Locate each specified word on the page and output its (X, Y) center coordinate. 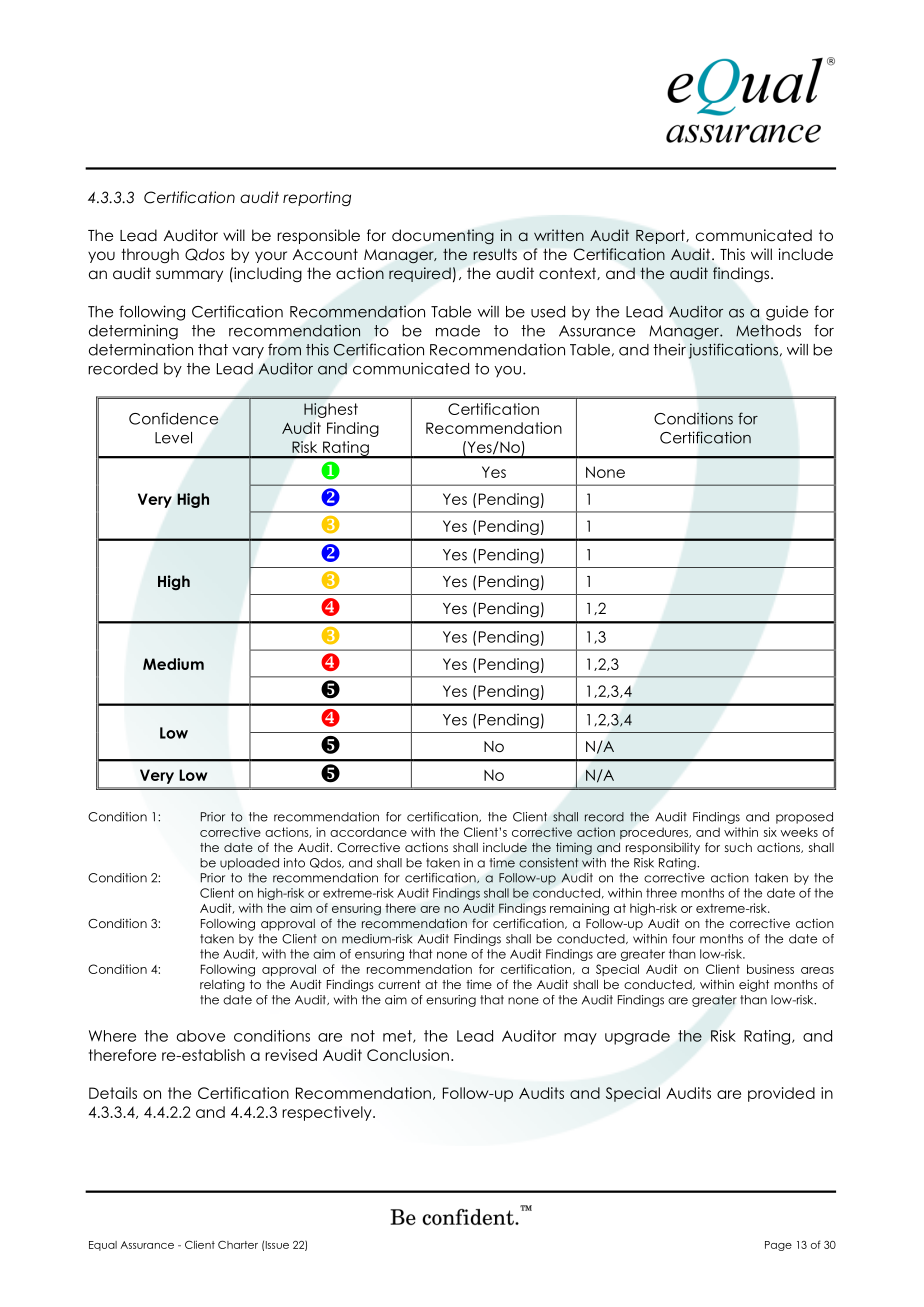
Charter (238, 1244)
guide (787, 313)
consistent (548, 863)
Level (173, 438)
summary (189, 276)
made (458, 331)
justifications (733, 351)
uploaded (249, 864)
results (495, 254)
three (661, 893)
